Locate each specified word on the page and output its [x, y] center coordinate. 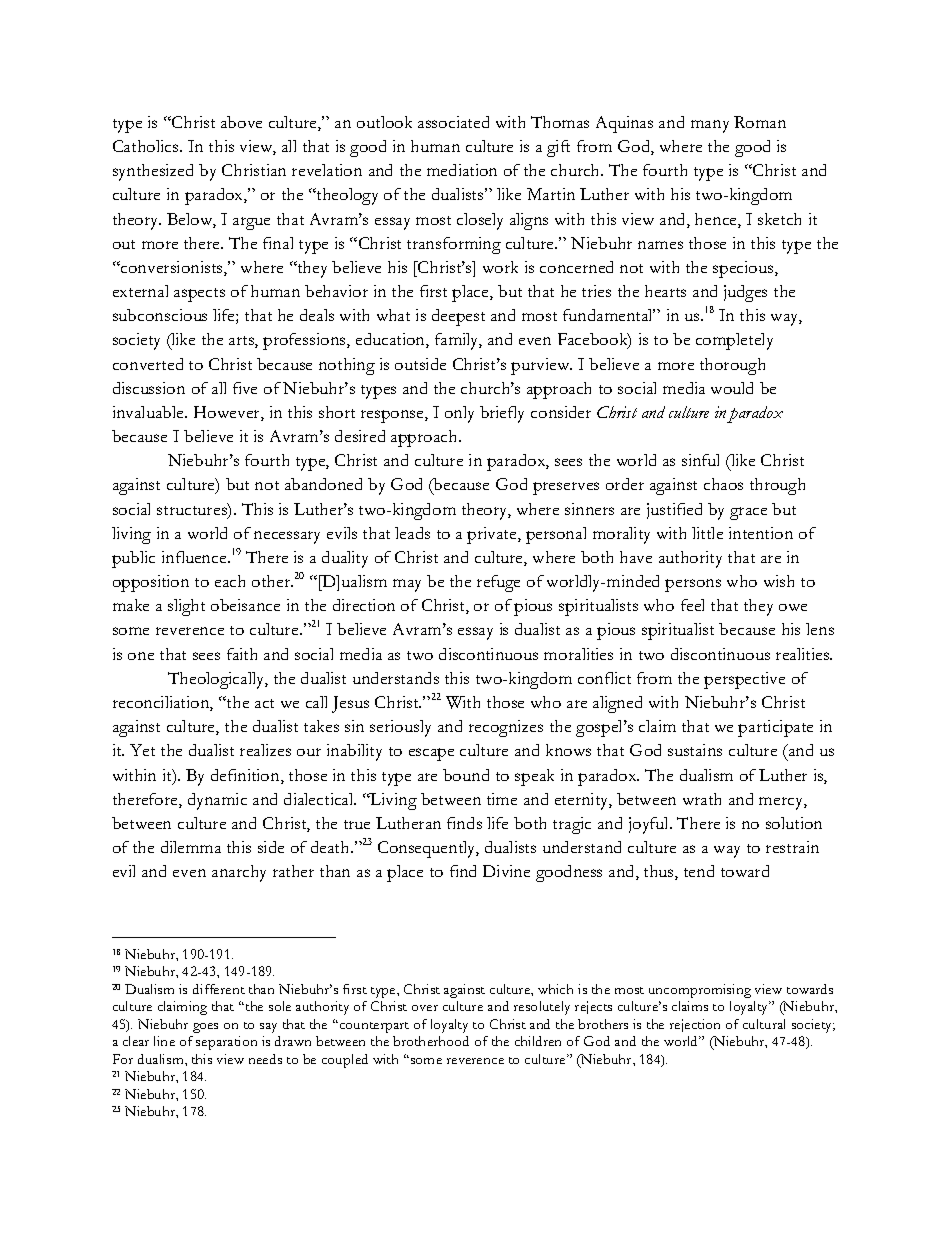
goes [205, 1028]
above [241, 122]
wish [779, 581]
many [710, 126]
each [230, 581]
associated [453, 122]
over [425, 1008]
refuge [498, 583]
